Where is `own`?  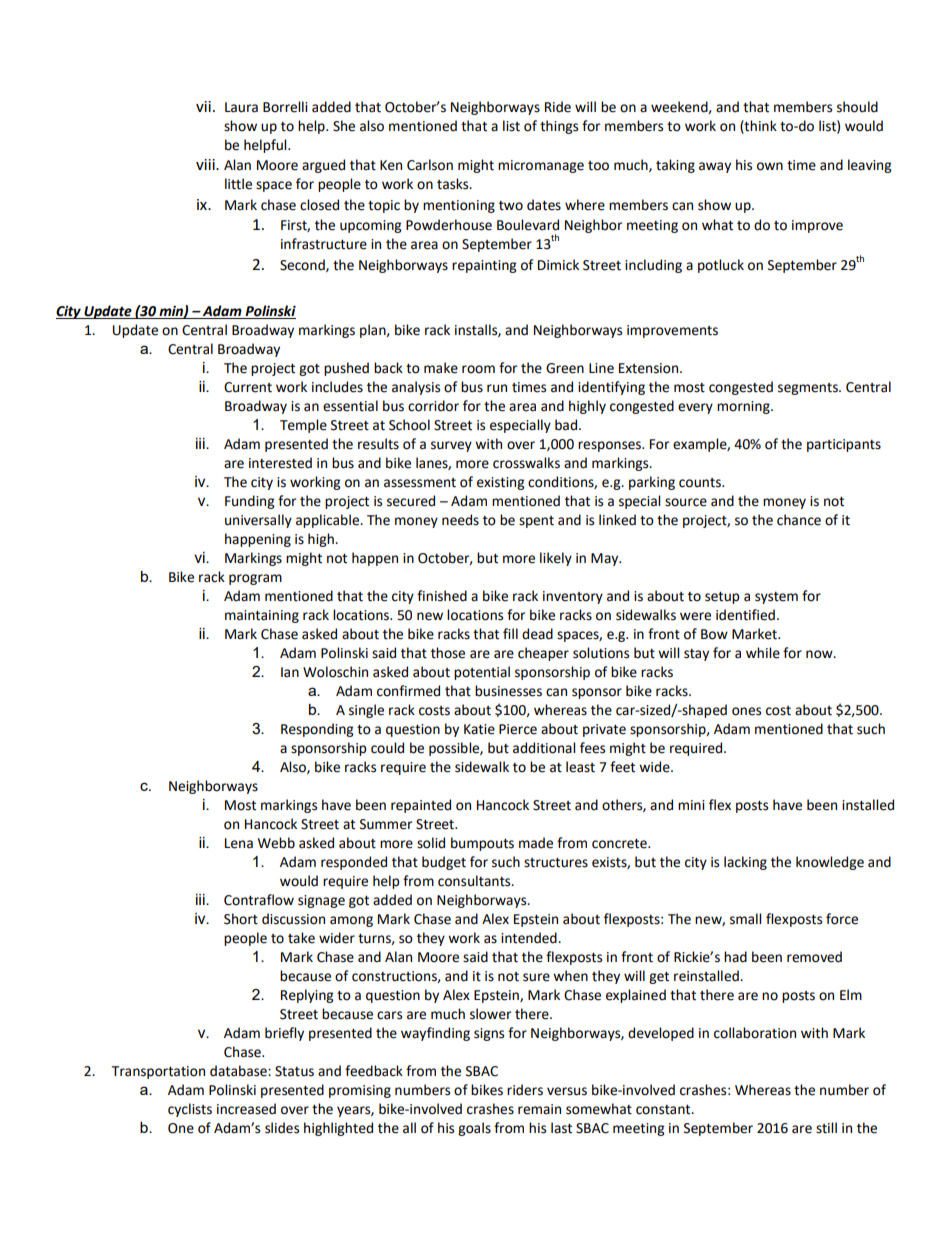
own is located at coordinates (770, 166).
